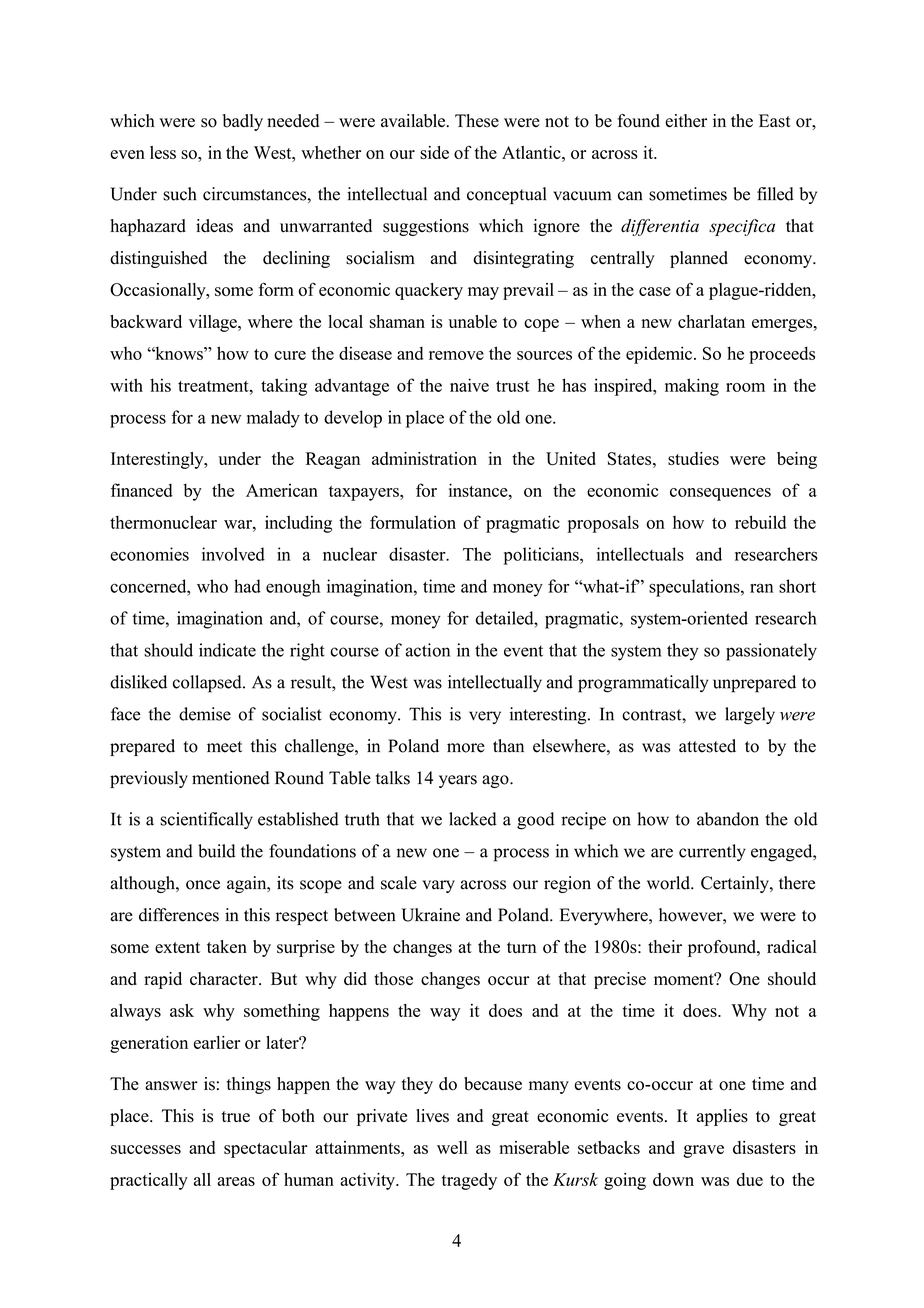 The image size is (924, 1308). Describe the element at coordinates (686, 120) in the screenshot. I see `either` at that location.
